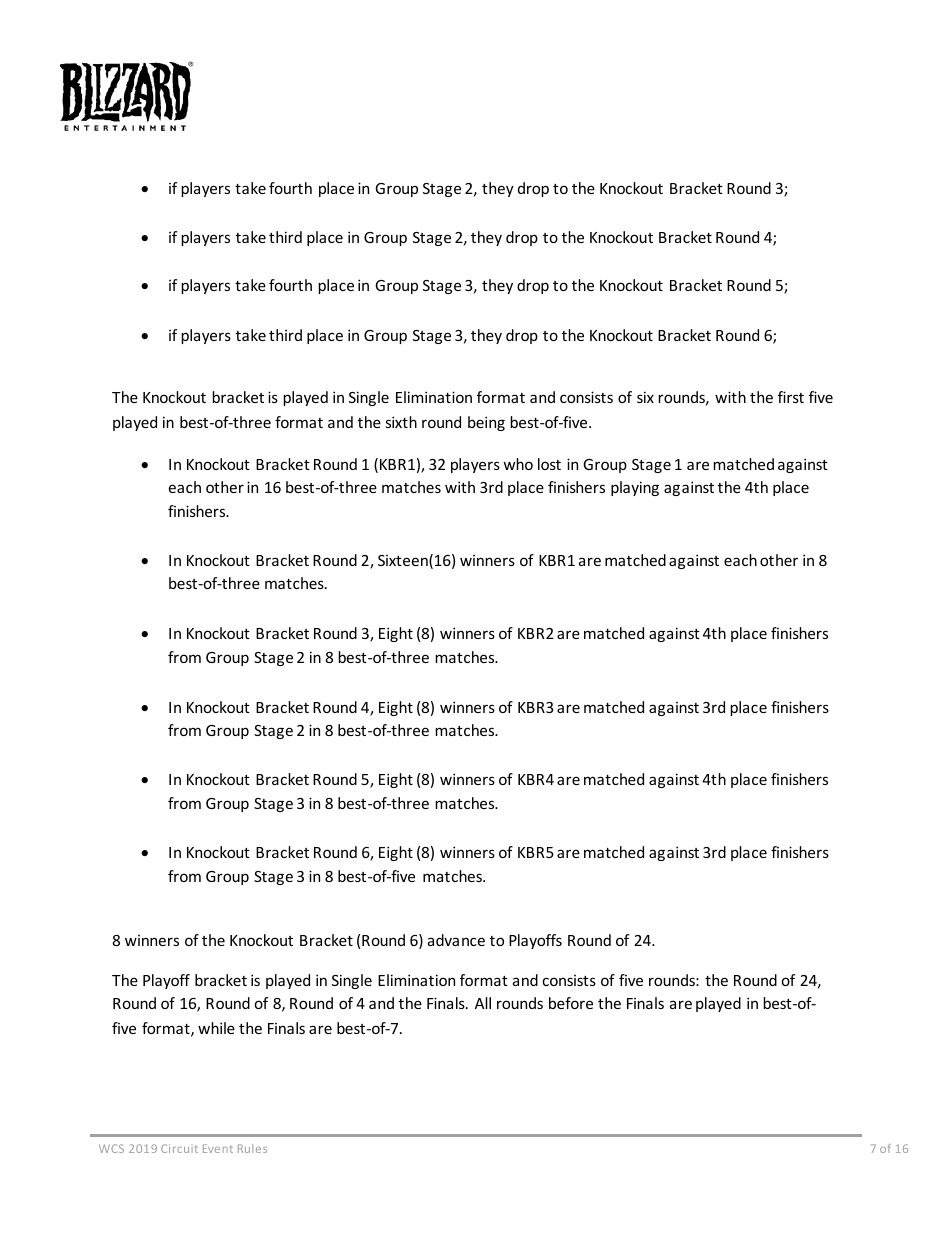 This screenshot has width=952, height=1233. Describe the element at coordinates (791, 397) in the screenshot. I see `first` at that location.
